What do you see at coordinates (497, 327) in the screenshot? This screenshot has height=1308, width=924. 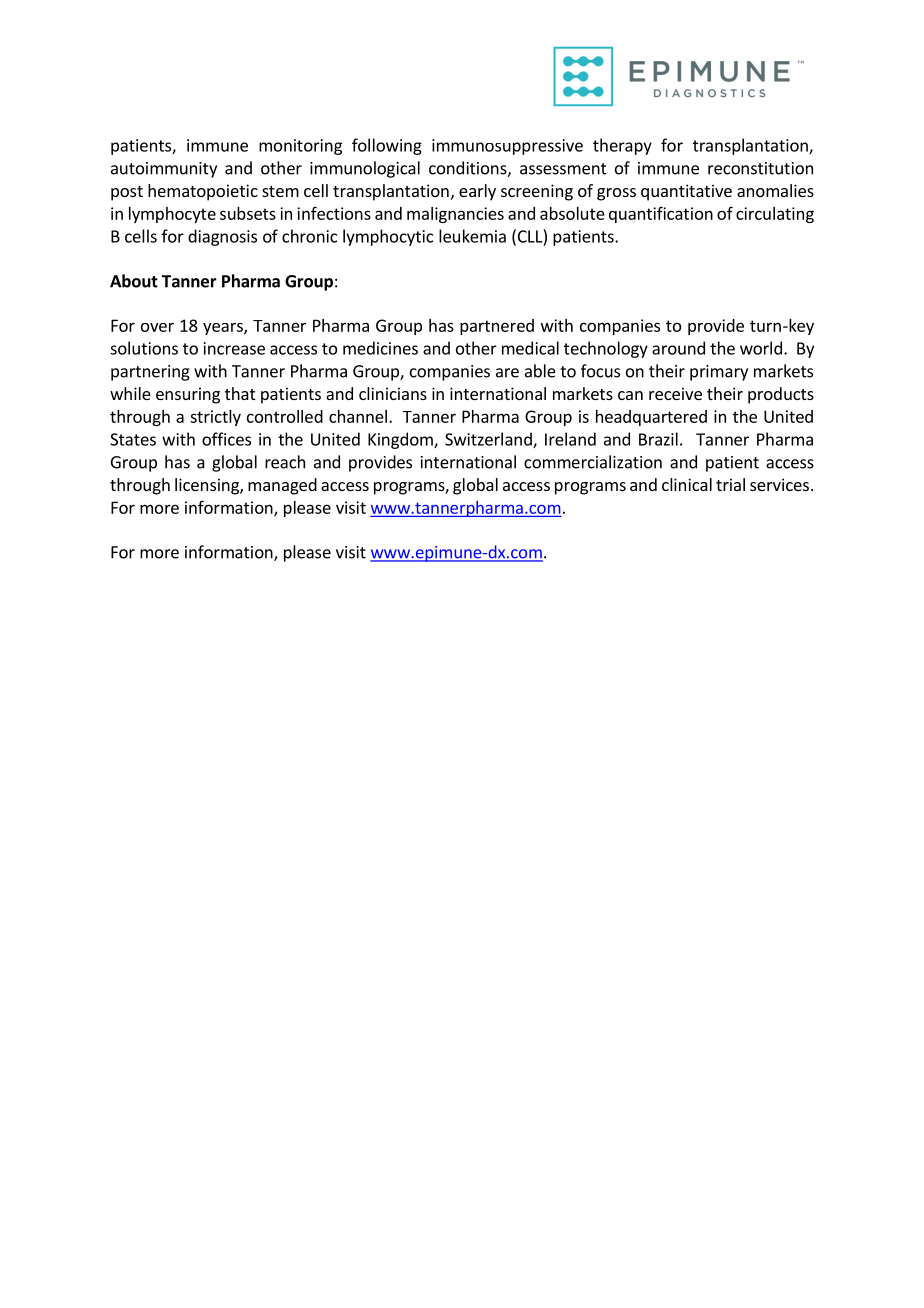 I see `partnered` at bounding box center [497, 327].
